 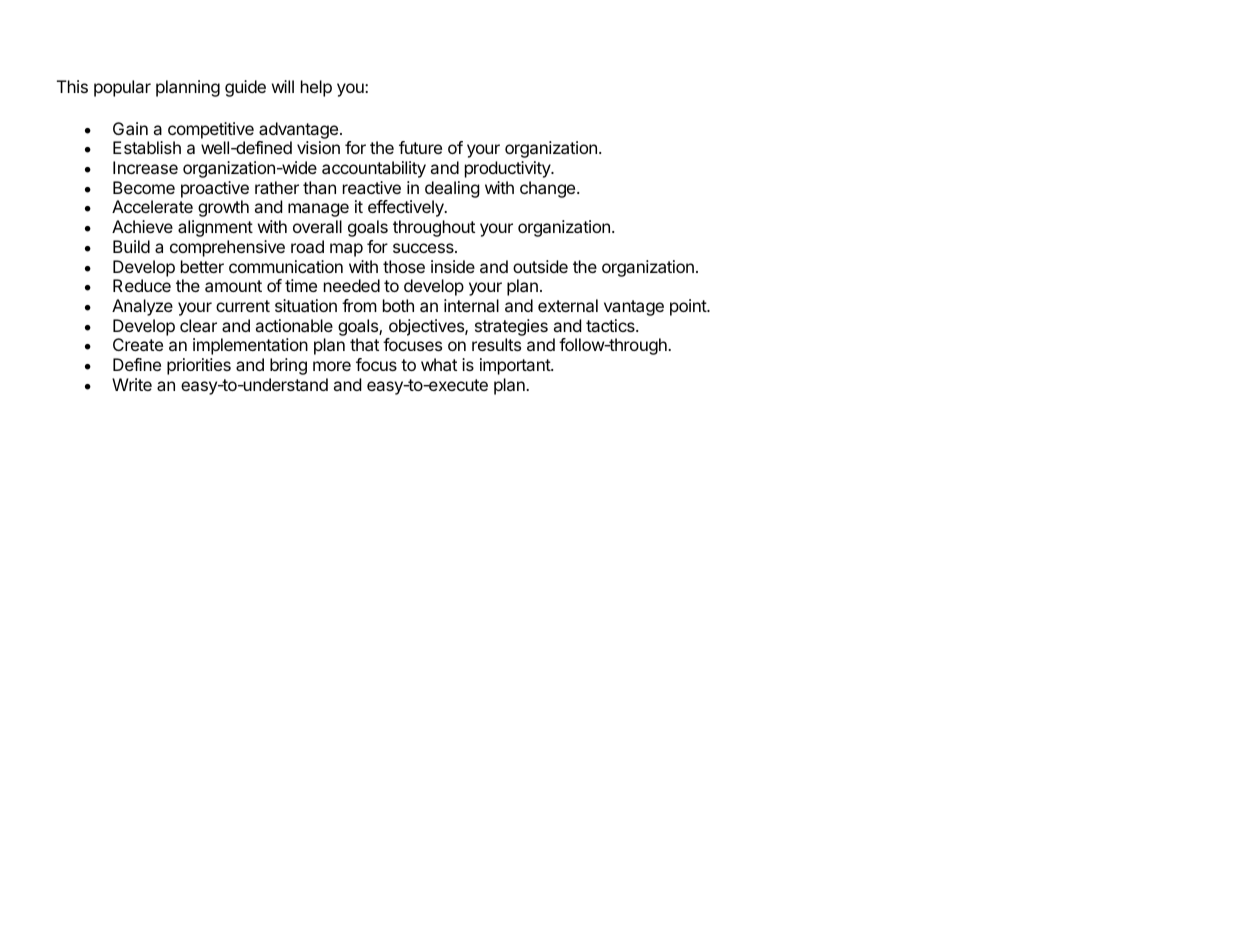 What do you see at coordinates (316, 88) in the screenshot?
I see `help` at bounding box center [316, 88].
